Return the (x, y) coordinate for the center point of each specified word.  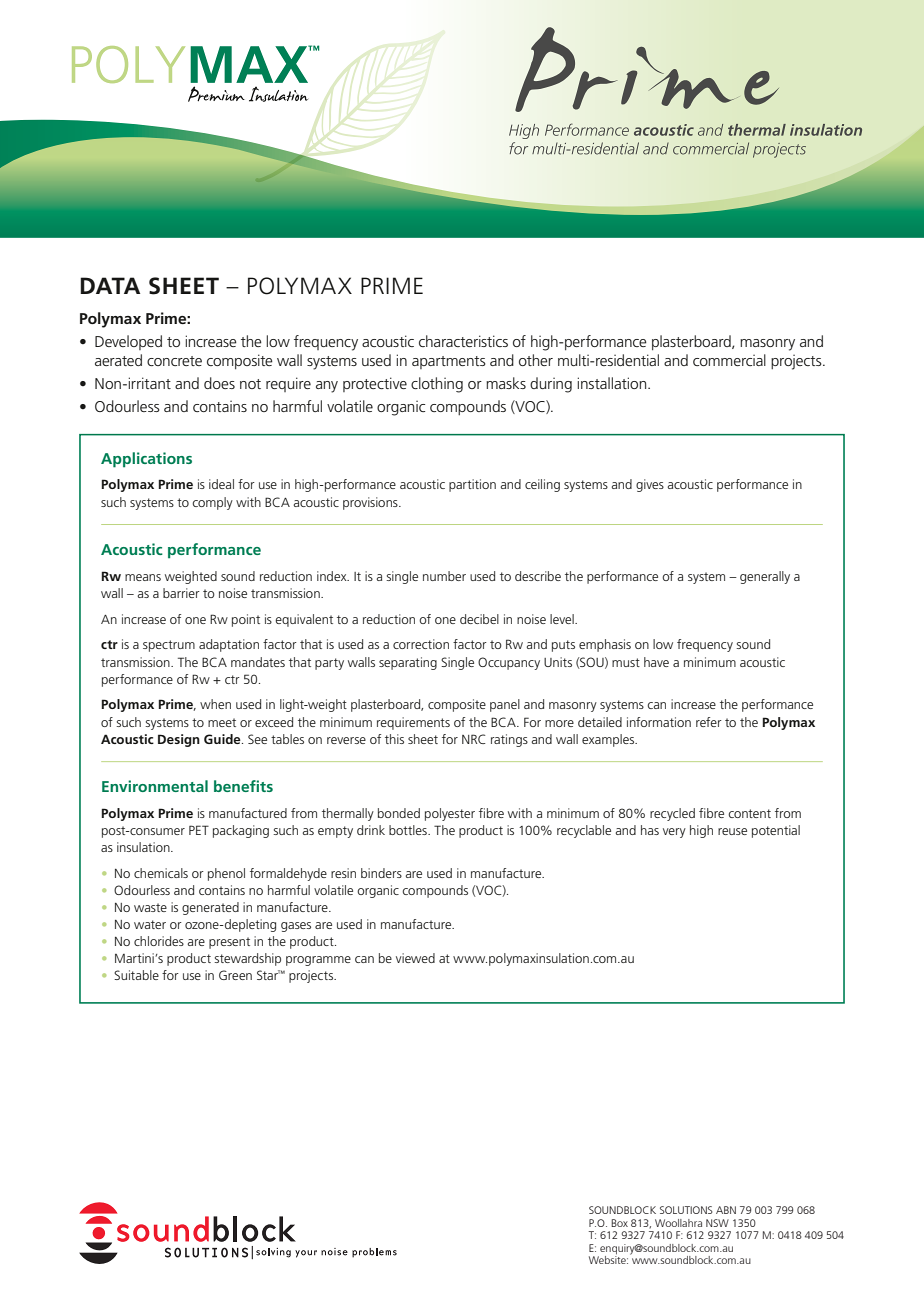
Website (608, 1258)
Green (235, 975)
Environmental (155, 786)
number (444, 576)
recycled (672, 814)
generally (765, 577)
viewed (415, 958)
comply (212, 503)
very (674, 833)
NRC (474, 739)
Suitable (136, 975)
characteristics (463, 341)
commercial (729, 360)
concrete (174, 361)
